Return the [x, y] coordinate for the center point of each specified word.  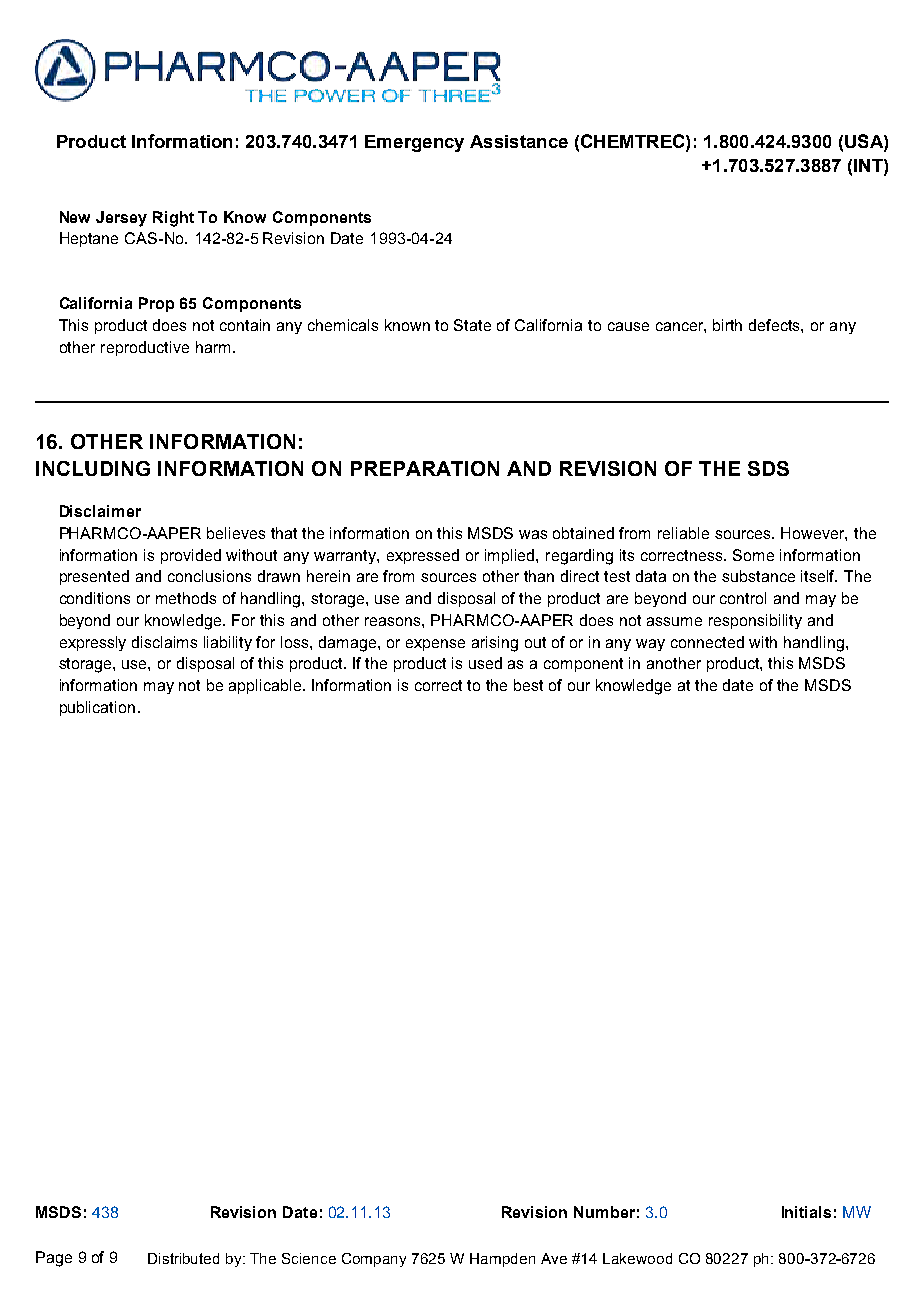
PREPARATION [425, 468]
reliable [683, 533]
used [485, 663]
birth [727, 325]
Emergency [414, 143]
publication [97, 708]
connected [707, 642]
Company [374, 1260]
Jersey [121, 219]
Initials [806, 1212]
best [528, 685]
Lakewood [637, 1258]
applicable [266, 686]
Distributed [183, 1258]
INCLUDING [93, 468]
